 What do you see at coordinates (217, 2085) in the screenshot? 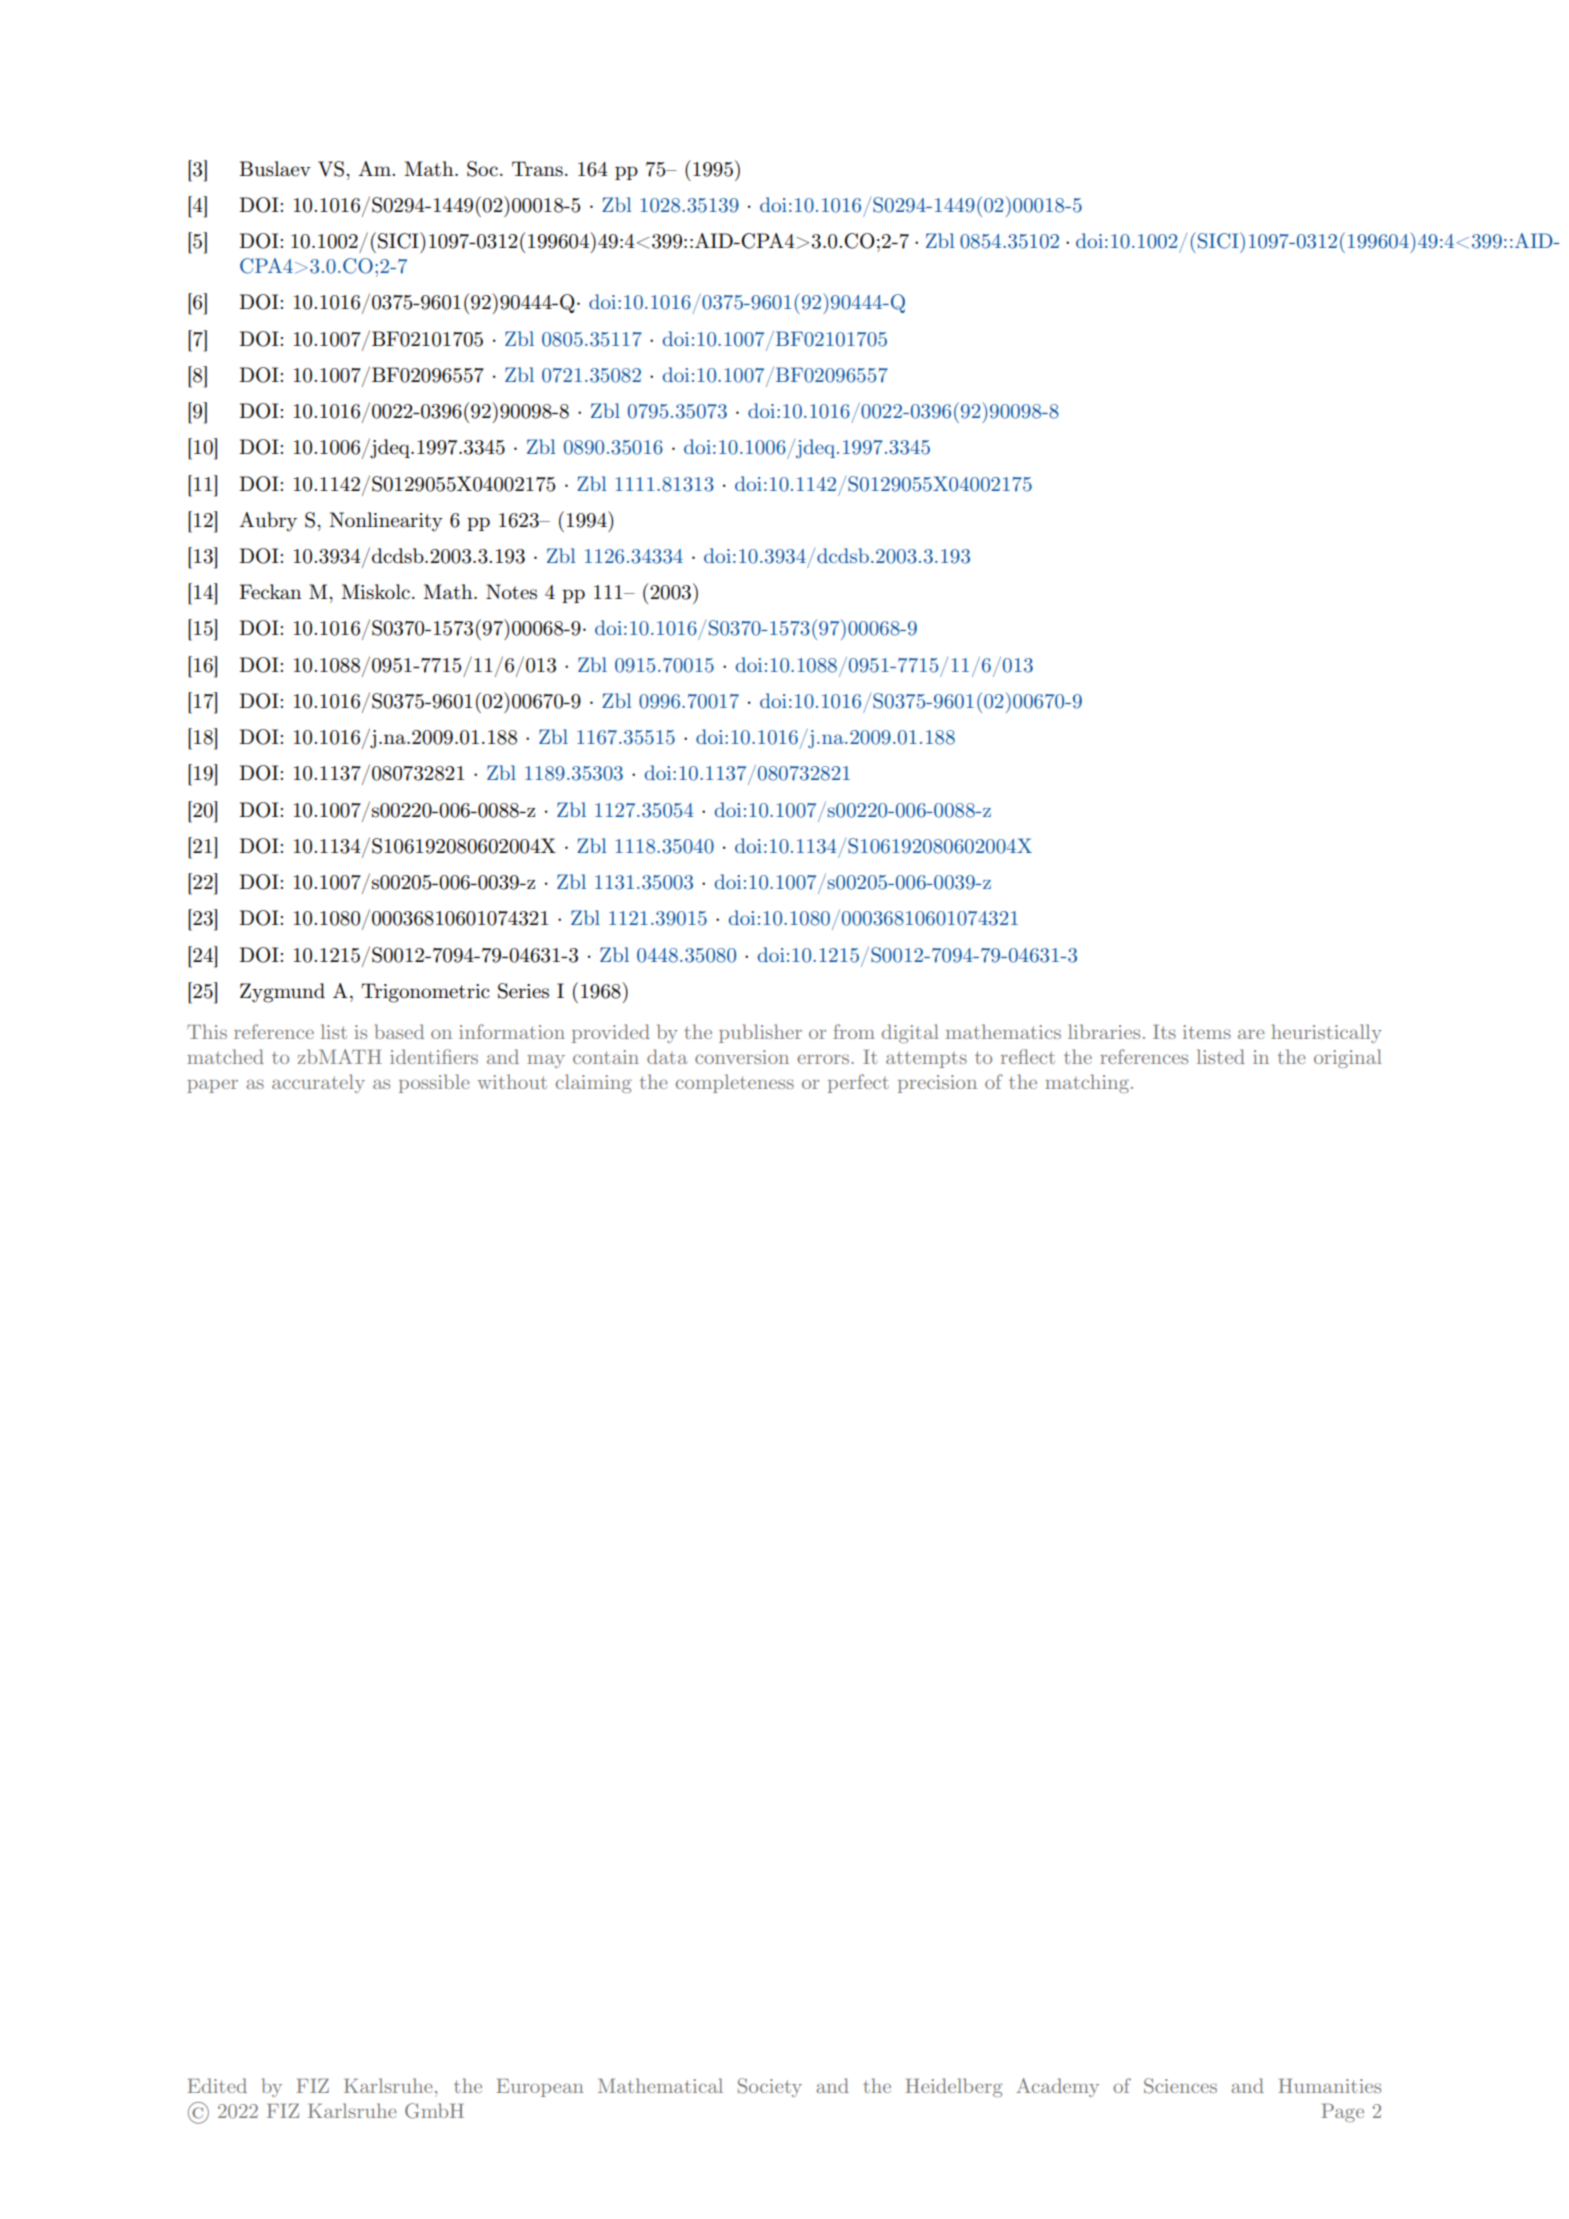
I see `Edited` at bounding box center [217, 2085].
